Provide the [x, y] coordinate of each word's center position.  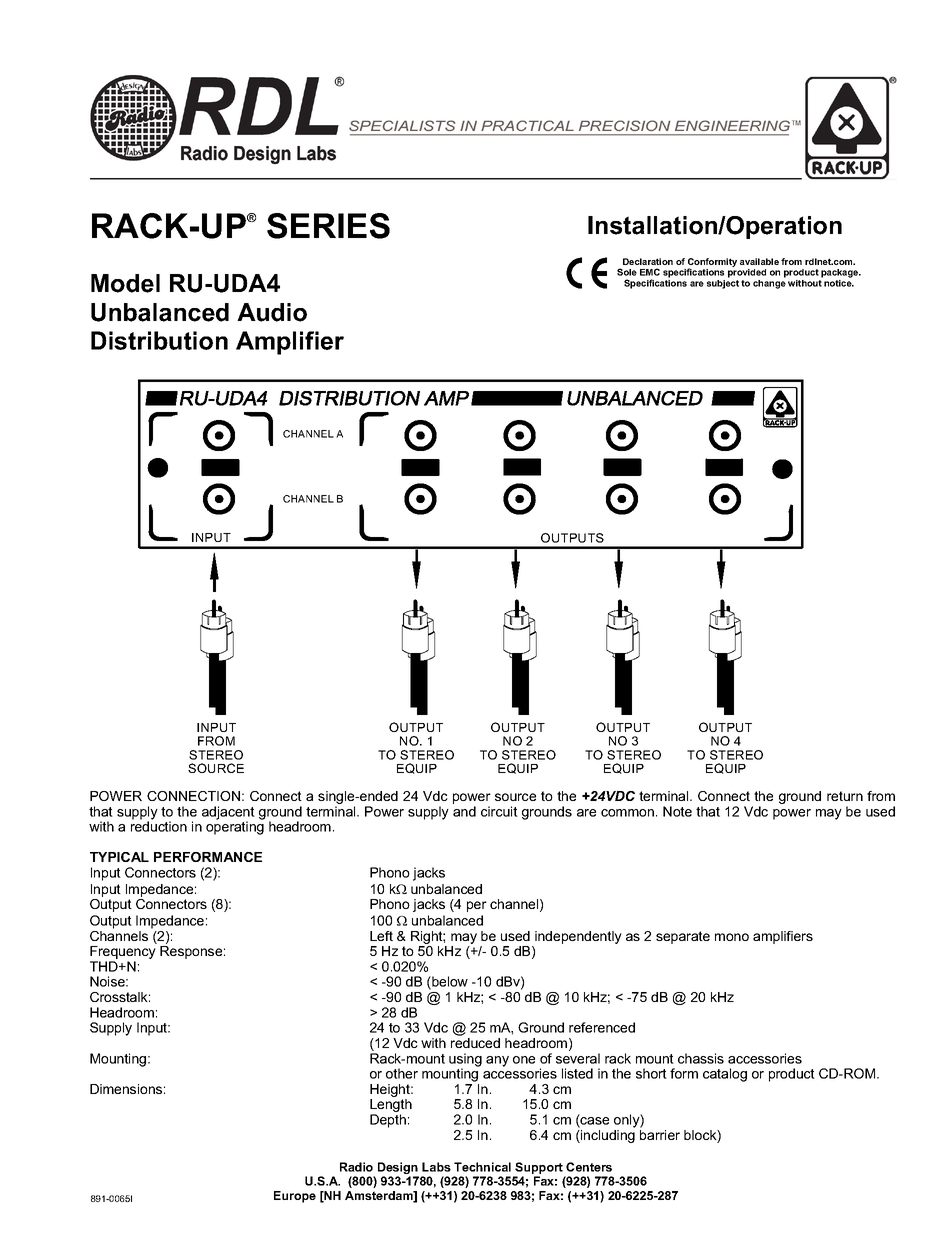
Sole [627, 272]
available [759, 261]
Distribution [159, 340]
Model [125, 283]
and [464, 811]
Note [677, 811]
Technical [482, 1167]
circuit [499, 811]
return [845, 796]
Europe [295, 1197]
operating [235, 827]
